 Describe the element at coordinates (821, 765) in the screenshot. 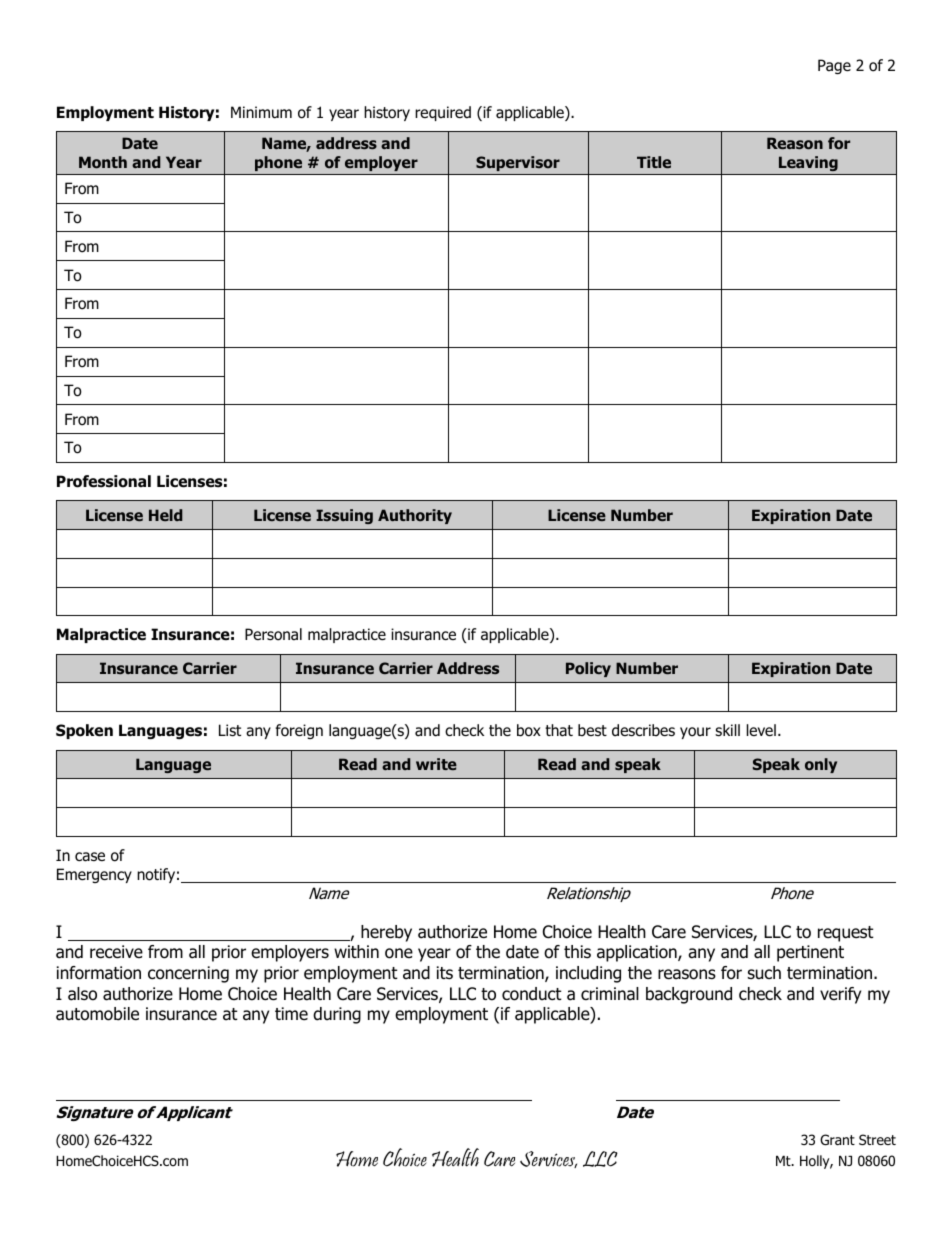

I see `only` at that location.
